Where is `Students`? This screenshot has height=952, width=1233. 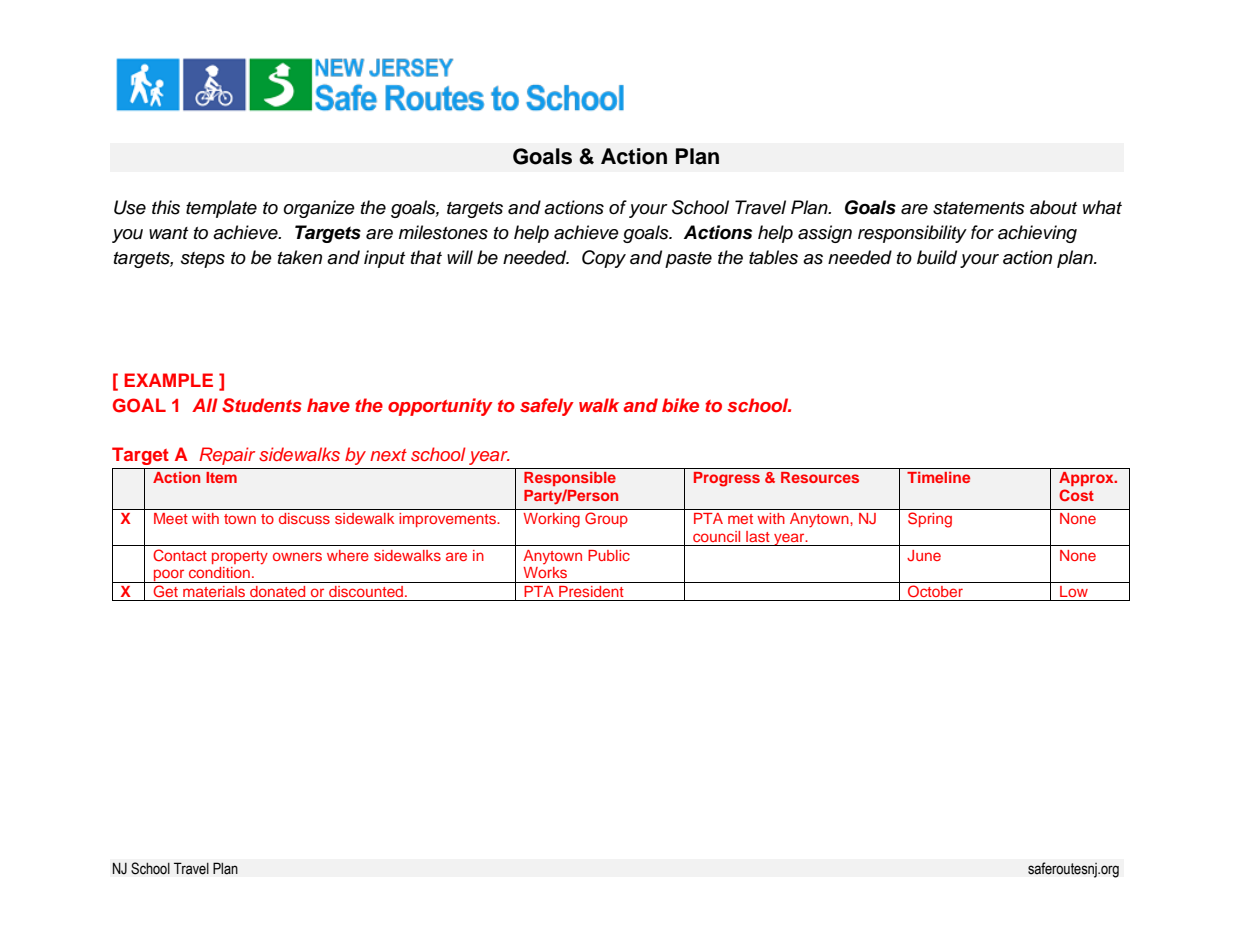 Students is located at coordinates (262, 405).
